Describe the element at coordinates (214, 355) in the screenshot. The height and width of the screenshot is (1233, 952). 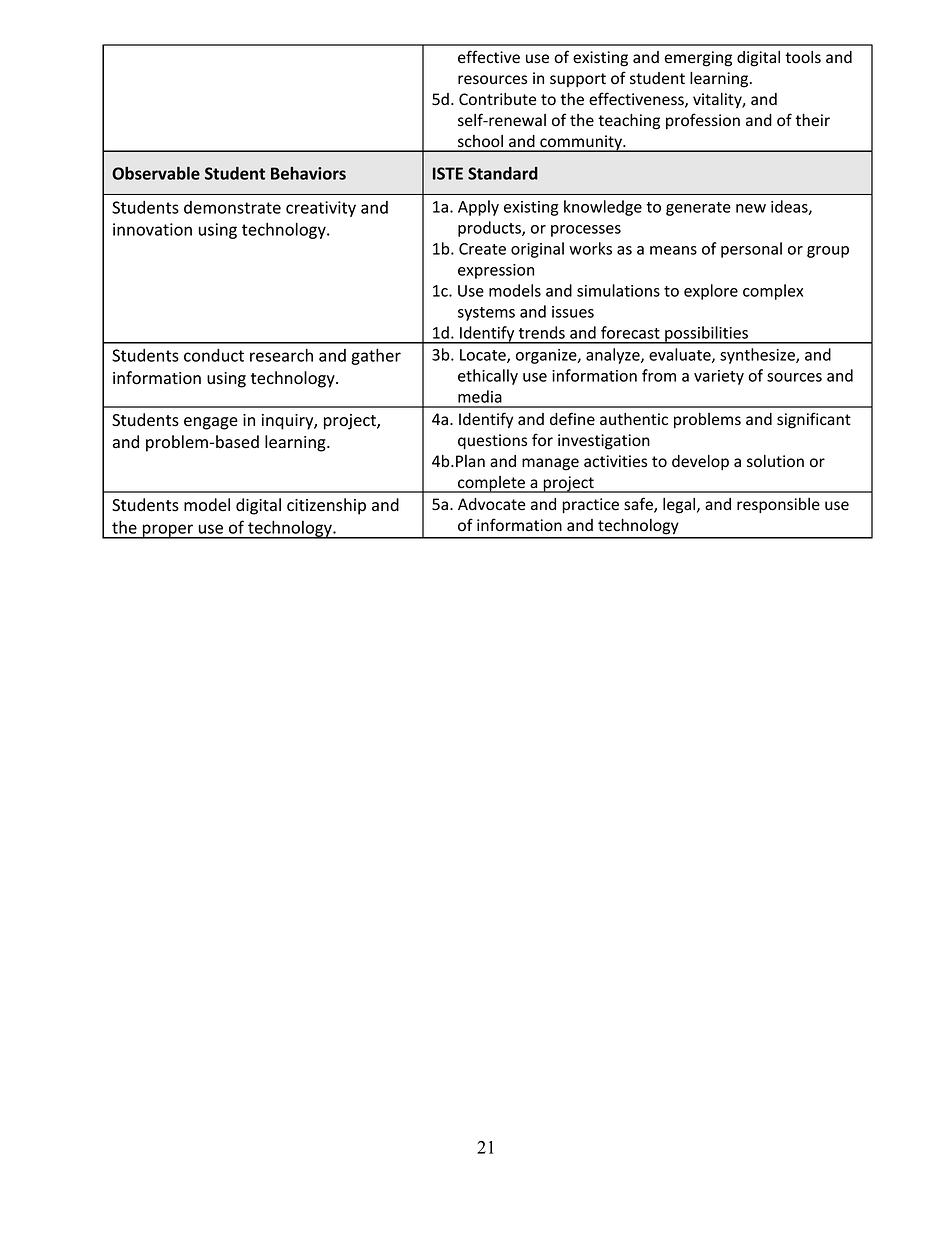
I see `conduct` at that location.
